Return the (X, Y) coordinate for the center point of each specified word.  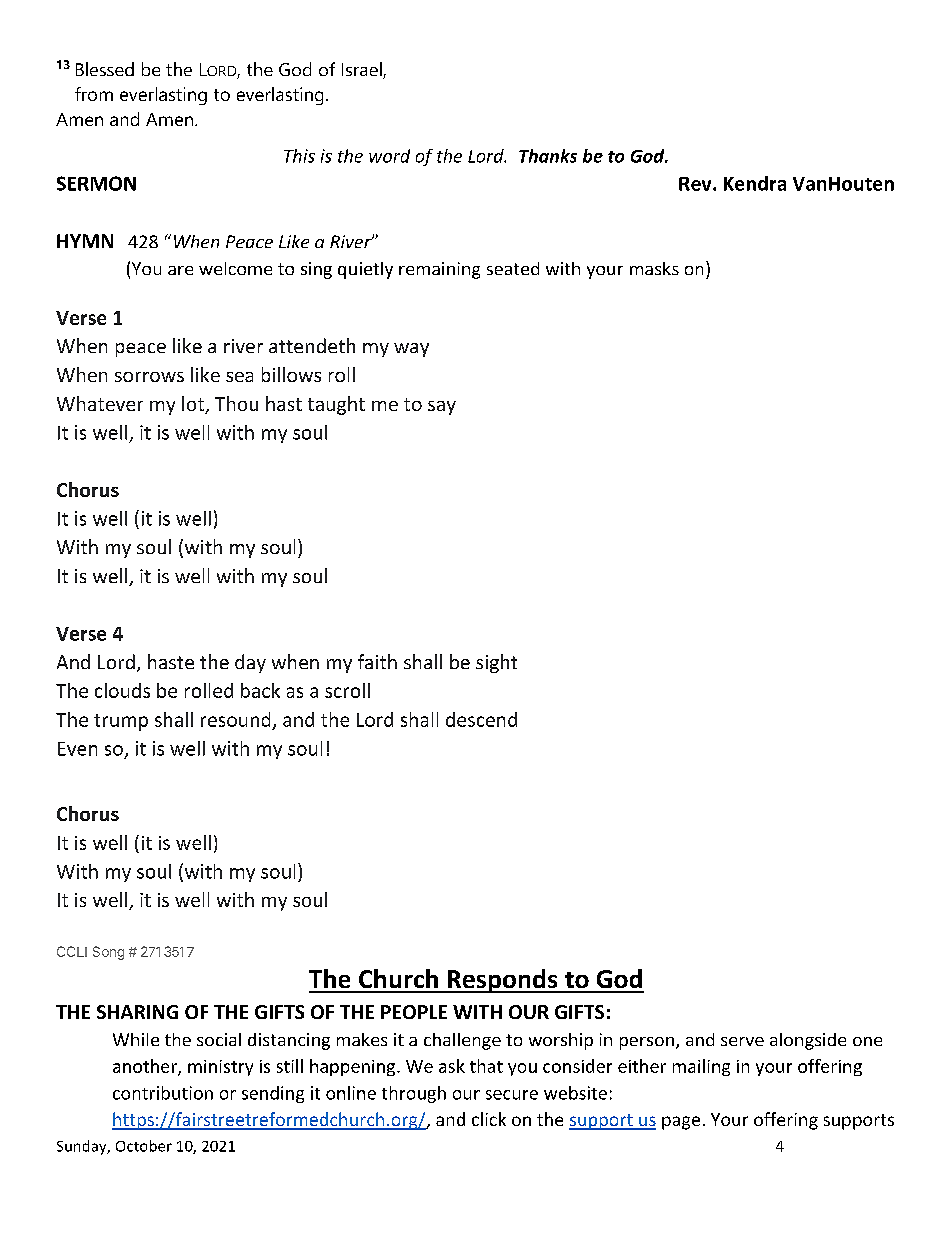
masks (654, 268)
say (442, 408)
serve (742, 1041)
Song (108, 953)
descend (481, 719)
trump (121, 722)
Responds (502, 981)
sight (496, 663)
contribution (163, 1093)
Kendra (755, 183)
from (94, 94)
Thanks (548, 156)
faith (377, 661)
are (180, 270)
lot (194, 405)
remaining (439, 270)
